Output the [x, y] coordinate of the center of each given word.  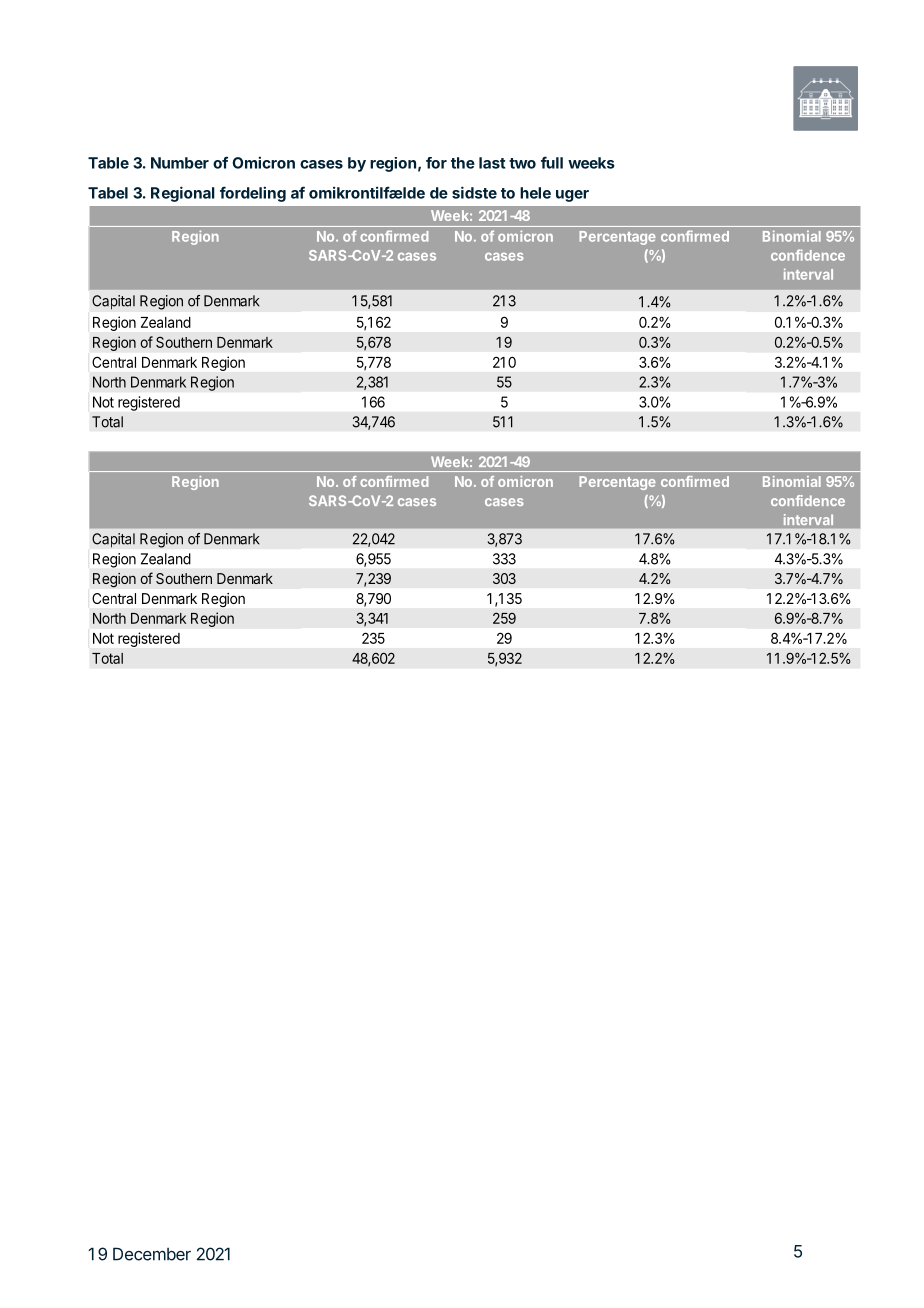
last [492, 163]
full [552, 162]
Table [108, 163]
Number [180, 163]
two [522, 163]
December [152, 1254]
